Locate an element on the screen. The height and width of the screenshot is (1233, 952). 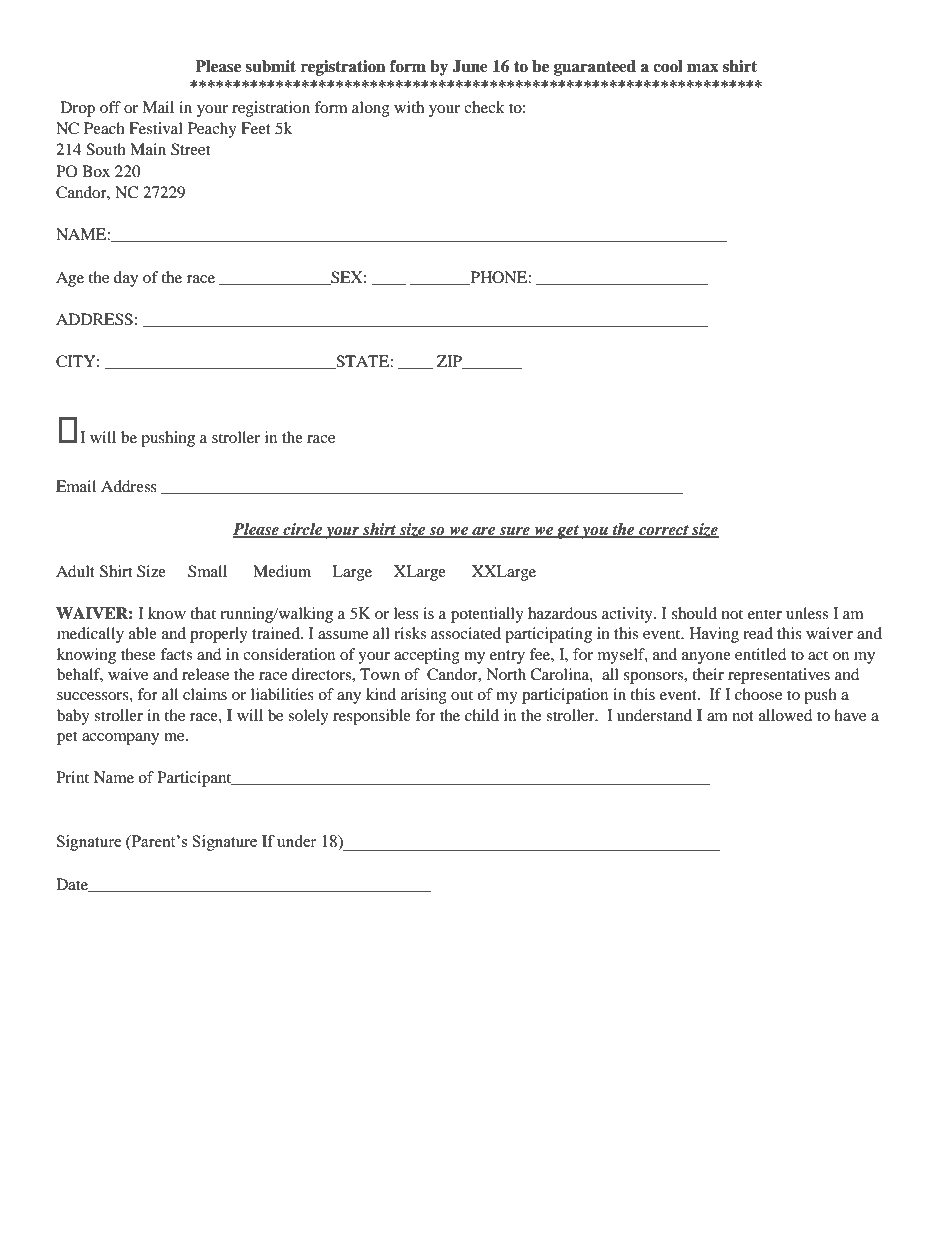
potentially is located at coordinates (487, 615).
